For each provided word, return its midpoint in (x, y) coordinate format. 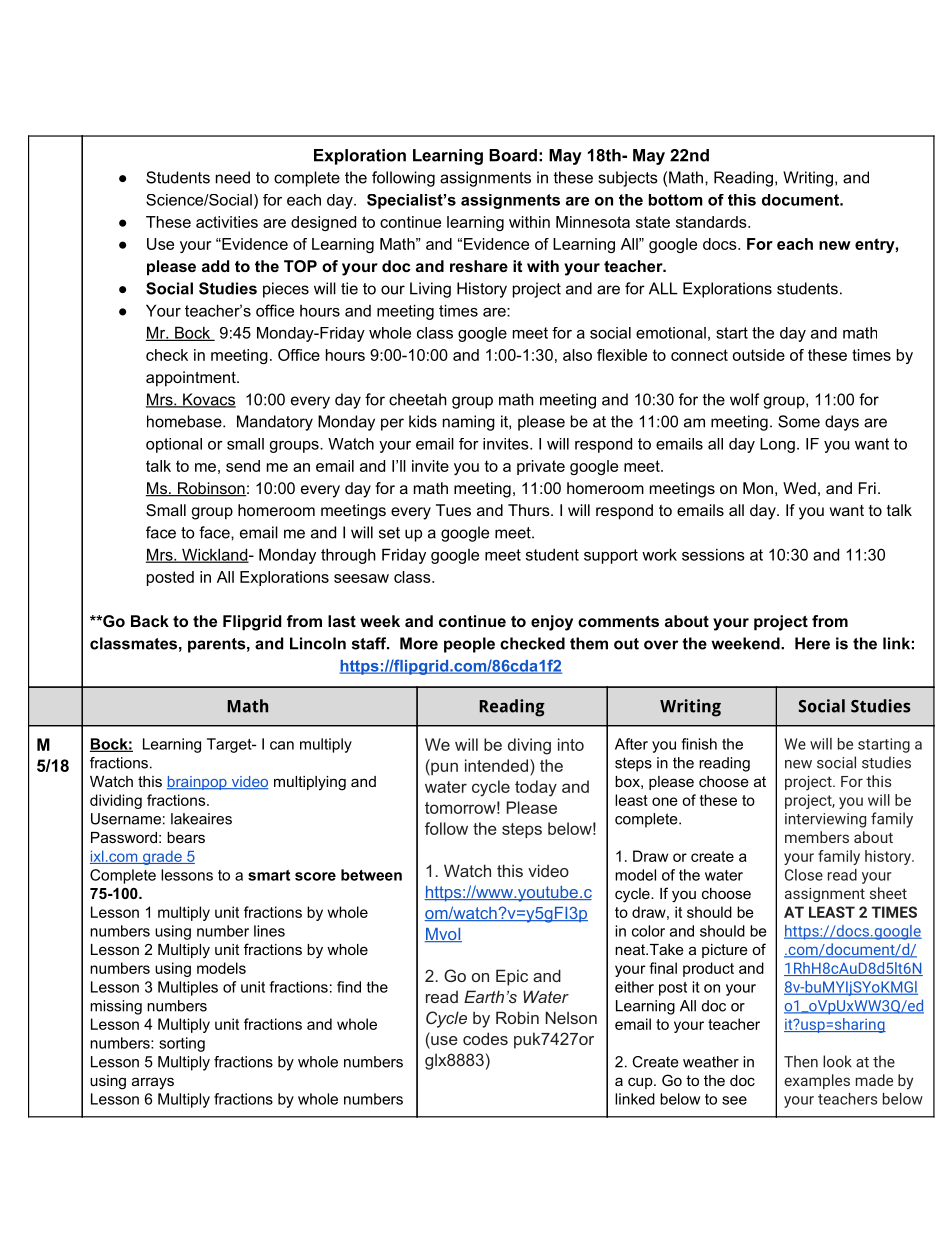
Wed (799, 488)
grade (162, 857)
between (371, 875)
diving (529, 746)
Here (812, 643)
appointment (192, 379)
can (282, 745)
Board (513, 155)
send (243, 466)
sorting (182, 1044)
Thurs (529, 510)
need (233, 177)
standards (711, 222)
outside (759, 355)
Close (804, 875)
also (577, 355)
